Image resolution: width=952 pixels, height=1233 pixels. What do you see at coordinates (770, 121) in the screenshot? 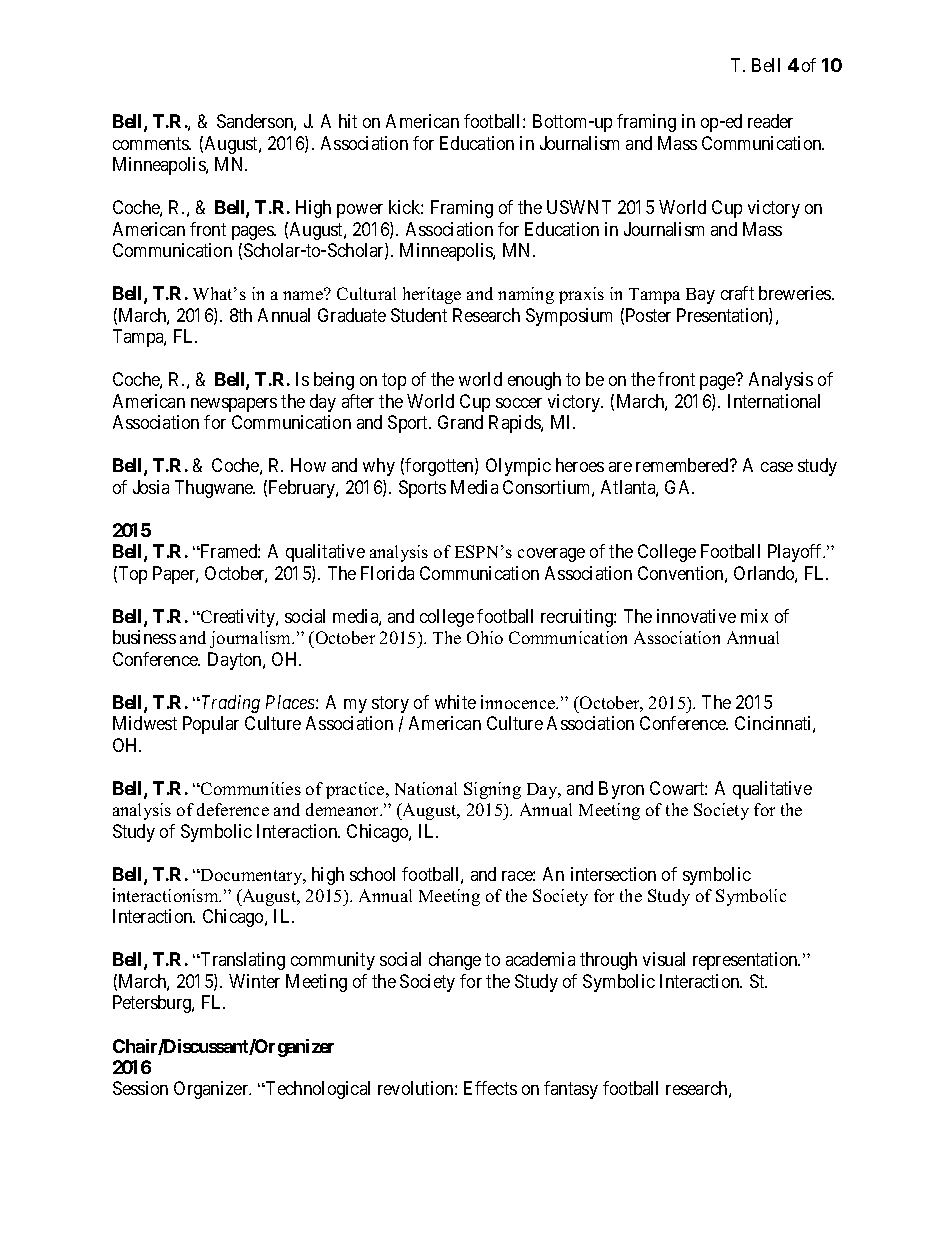
I see `reader` at bounding box center [770, 121].
